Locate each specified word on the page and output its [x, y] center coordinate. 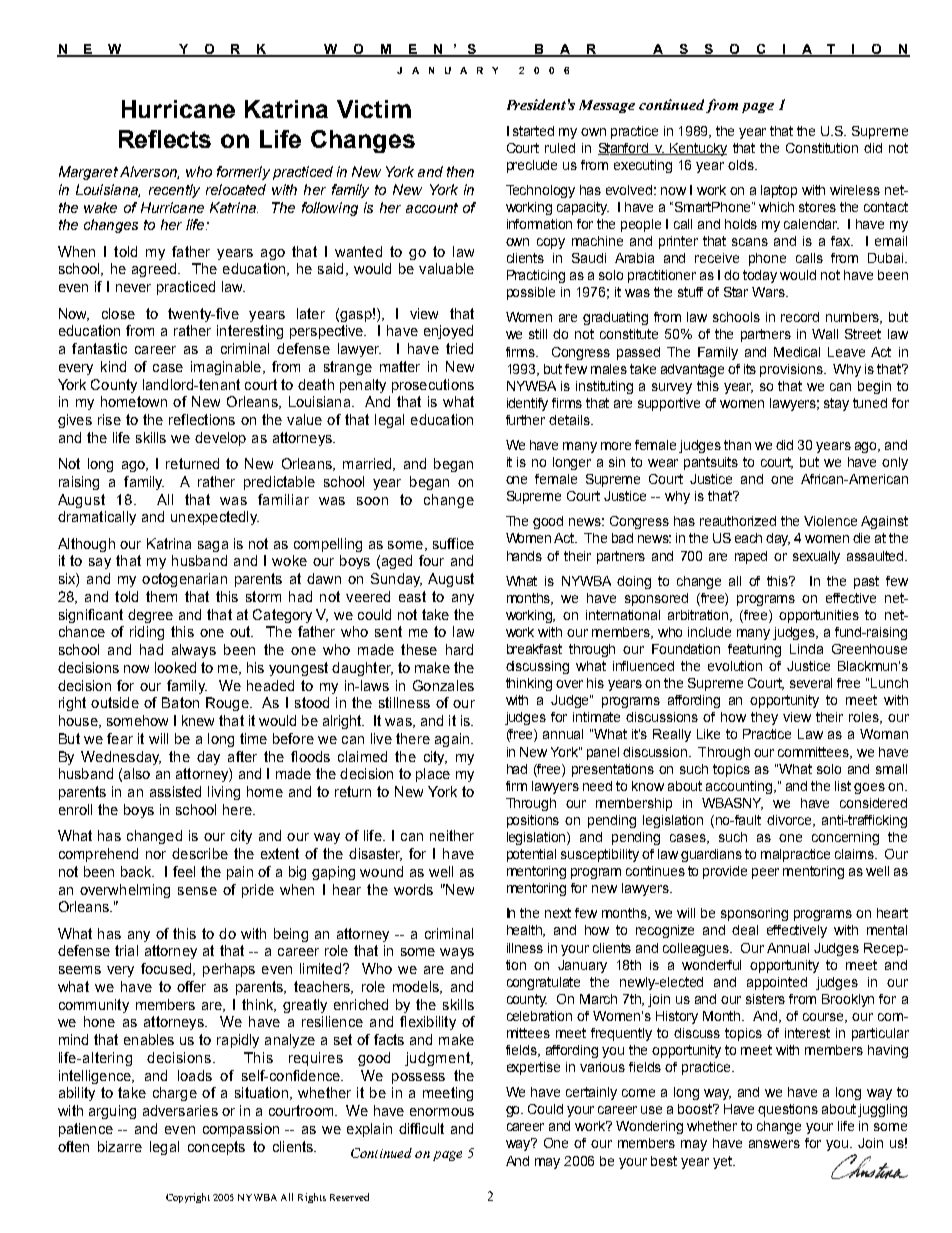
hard [459, 649]
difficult [421, 1128]
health [526, 931]
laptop [779, 191]
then [460, 171]
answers [774, 1144]
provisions [792, 370]
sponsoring [754, 914]
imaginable [226, 368]
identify [527, 404]
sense [197, 891]
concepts [216, 1148]
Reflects [165, 139]
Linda [806, 649]
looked [175, 667]
